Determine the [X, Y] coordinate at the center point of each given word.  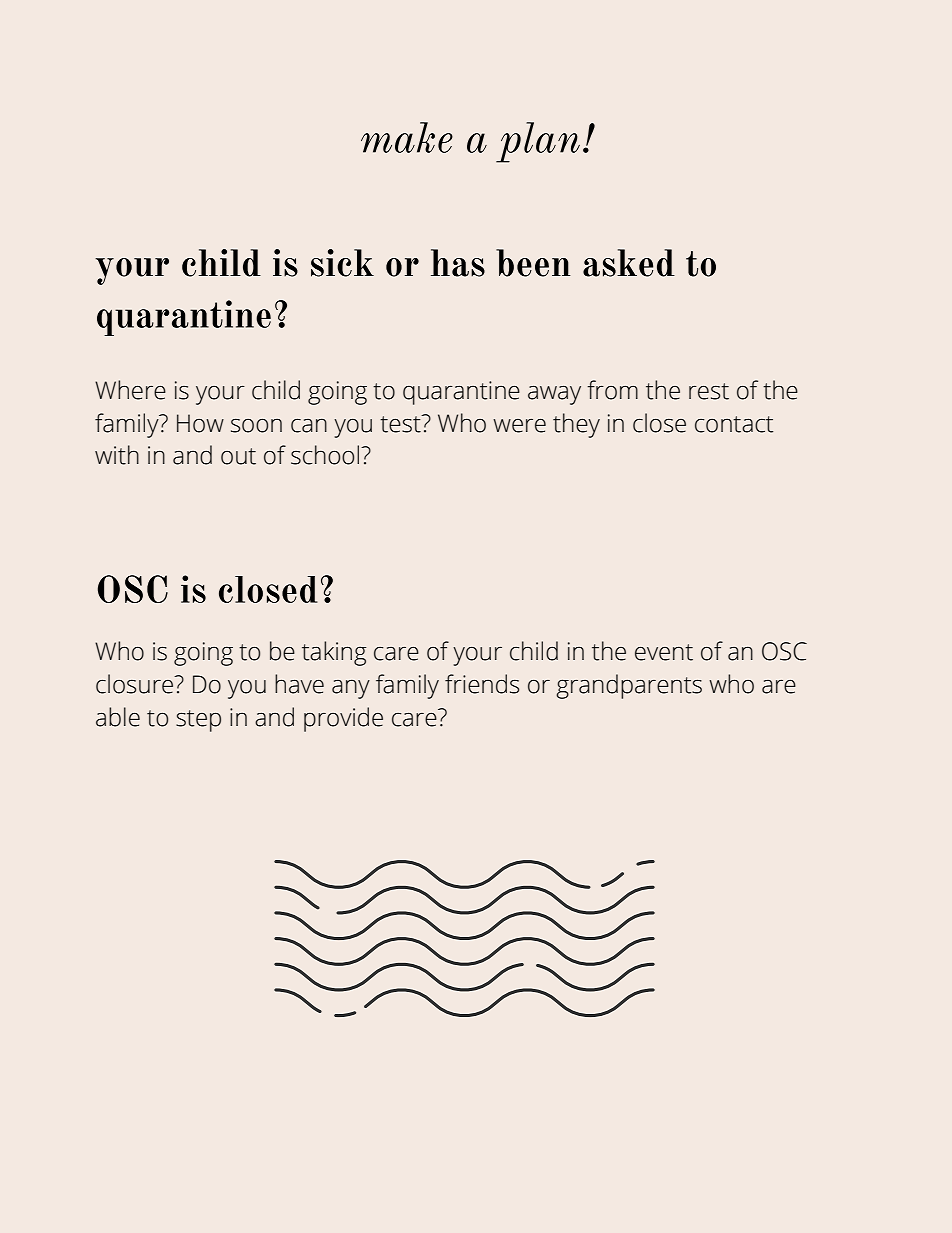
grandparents [629, 686]
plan [538, 142]
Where [130, 390]
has [458, 263]
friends [482, 684]
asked [629, 263]
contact [734, 424]
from [612, 390]
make [407, 137]
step [198, 721]
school [326, 455]
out [238, 456]
